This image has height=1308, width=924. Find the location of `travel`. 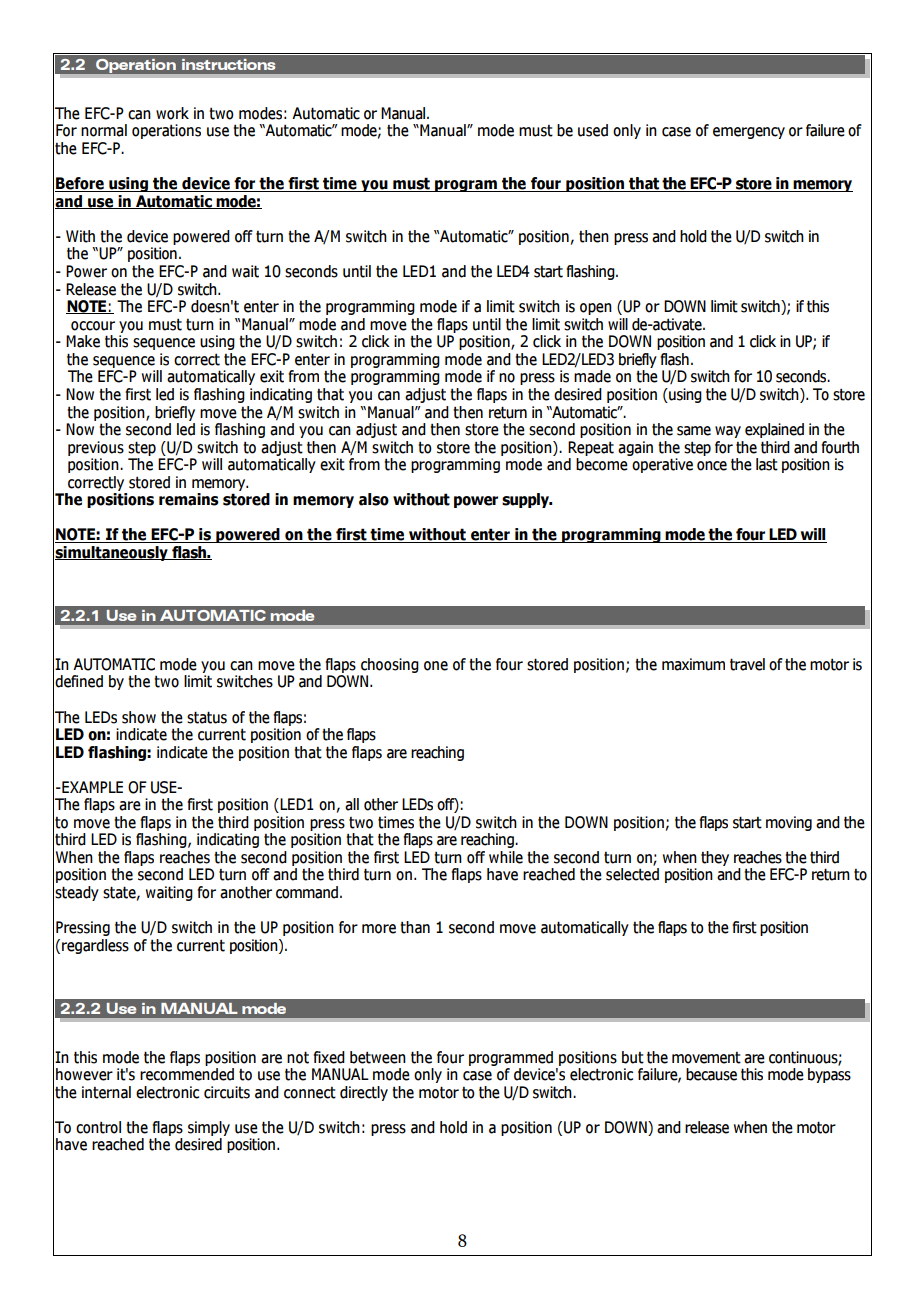

travel is located at coordinates (747, 664).
